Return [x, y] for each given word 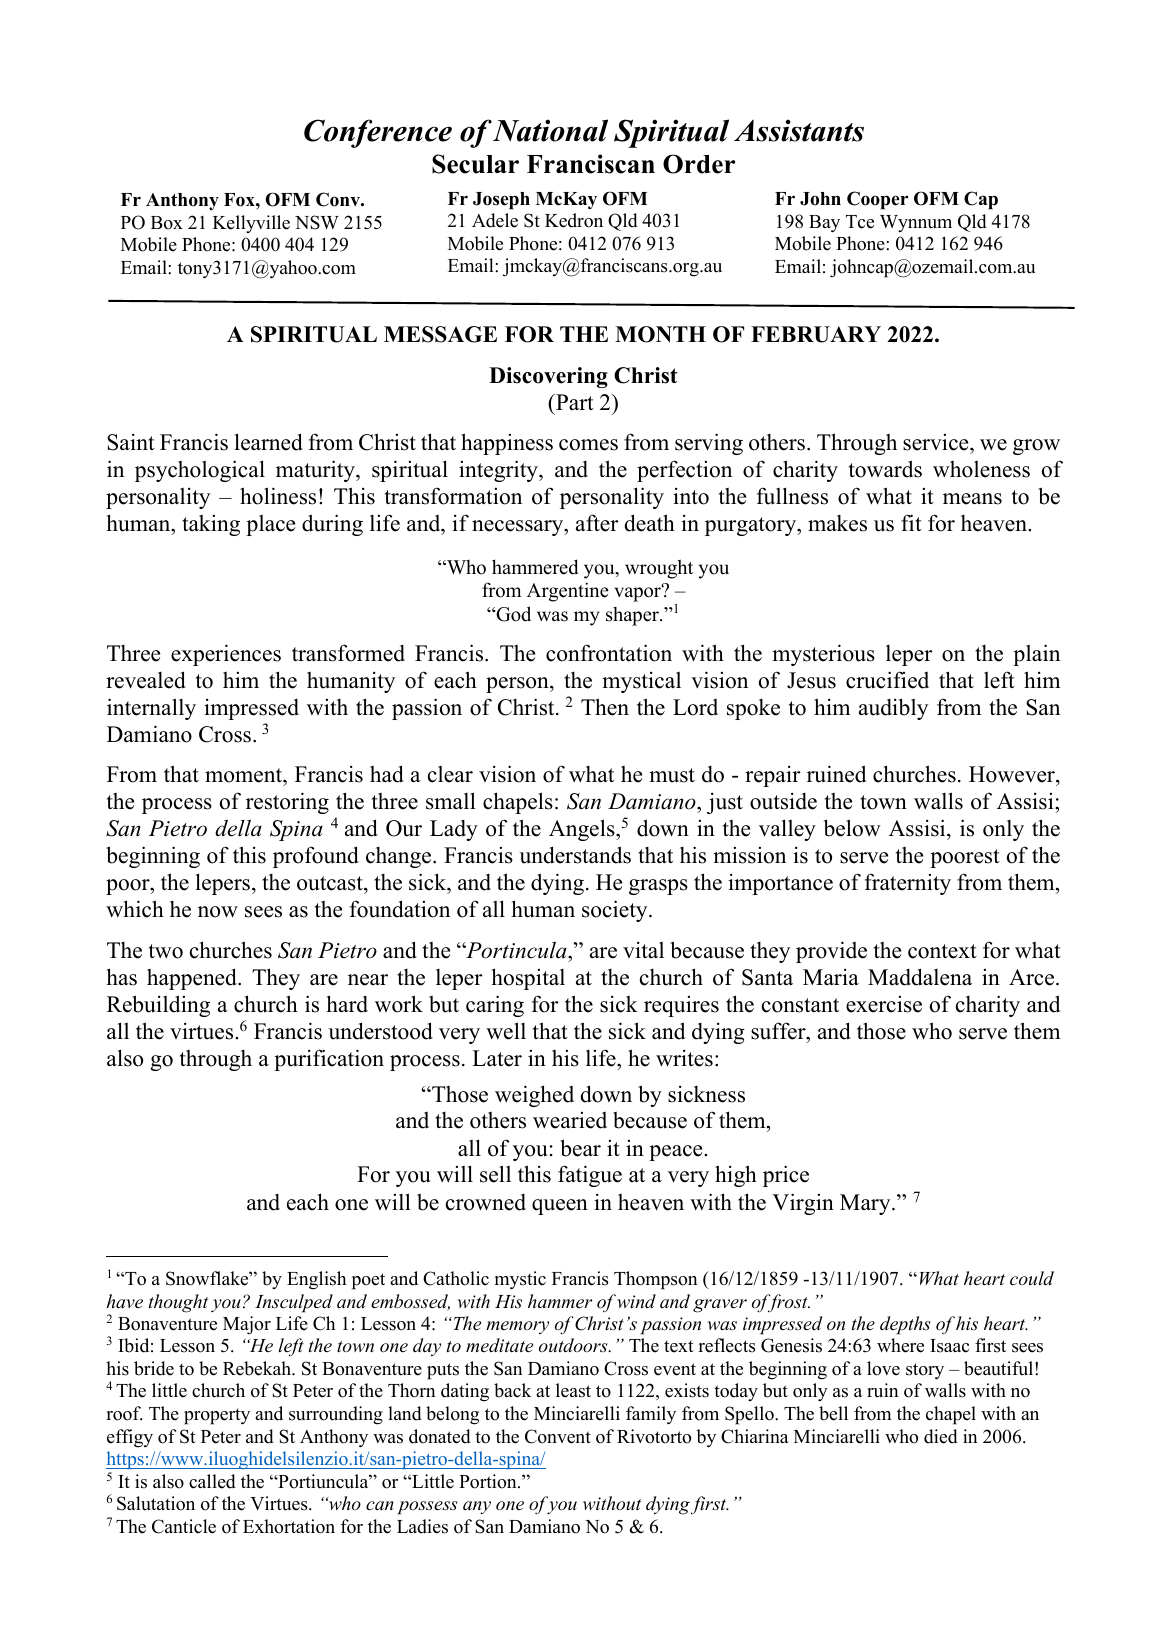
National [550, 130]
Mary [866, 1204]
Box [167, 223]
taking [211, 525]
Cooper [877, 200]
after [597, 523]
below [852, 828]
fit [911, 522]
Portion [489, 1481]
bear [580, 1148]
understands [575, 855]
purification [329, 1060]
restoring [287, 803]
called [212, 1481]
